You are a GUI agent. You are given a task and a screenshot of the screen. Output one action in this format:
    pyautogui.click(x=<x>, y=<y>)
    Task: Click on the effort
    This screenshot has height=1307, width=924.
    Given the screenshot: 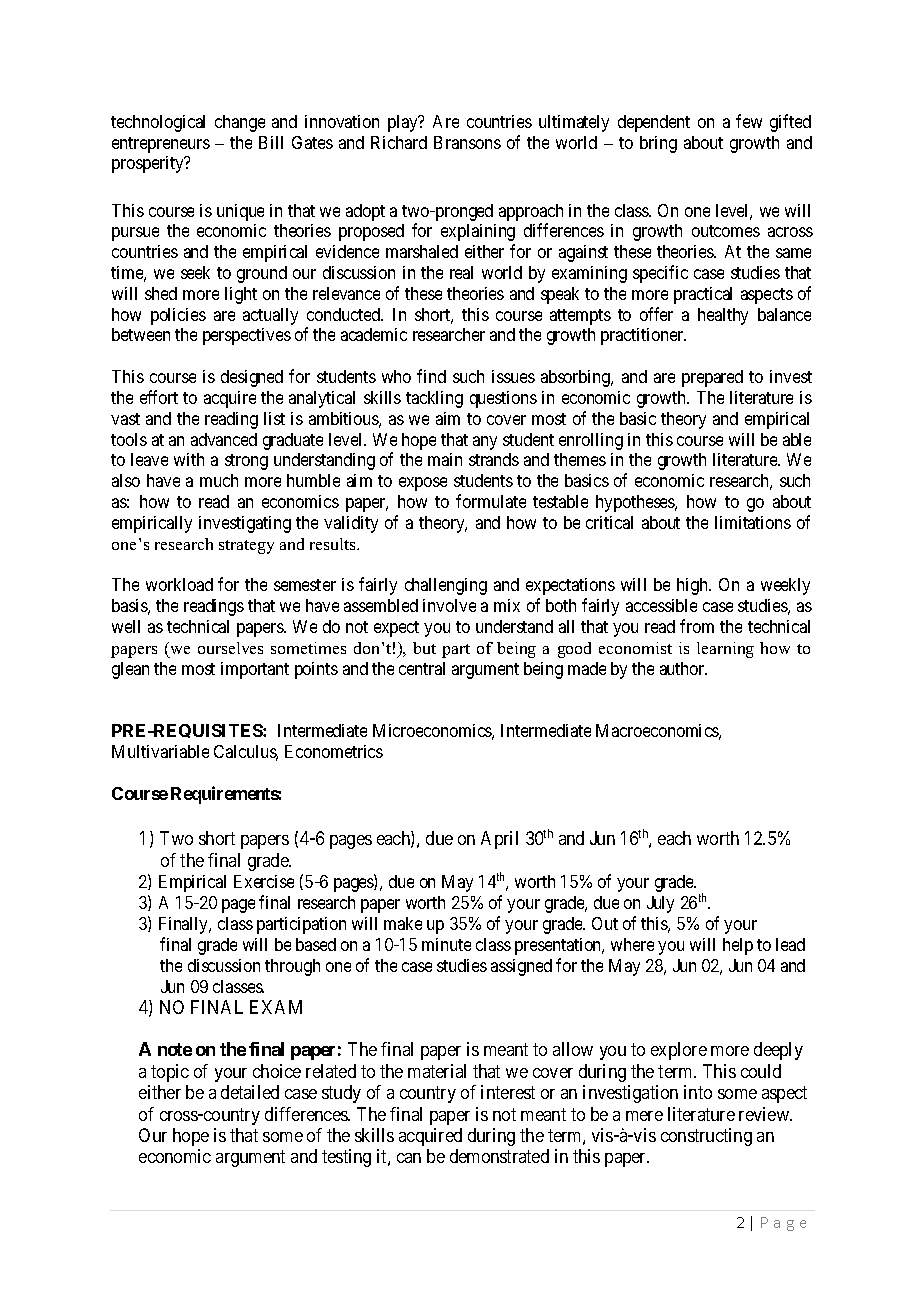 What is the action you would take?
    pyautogui.click(x=159, y=397)
